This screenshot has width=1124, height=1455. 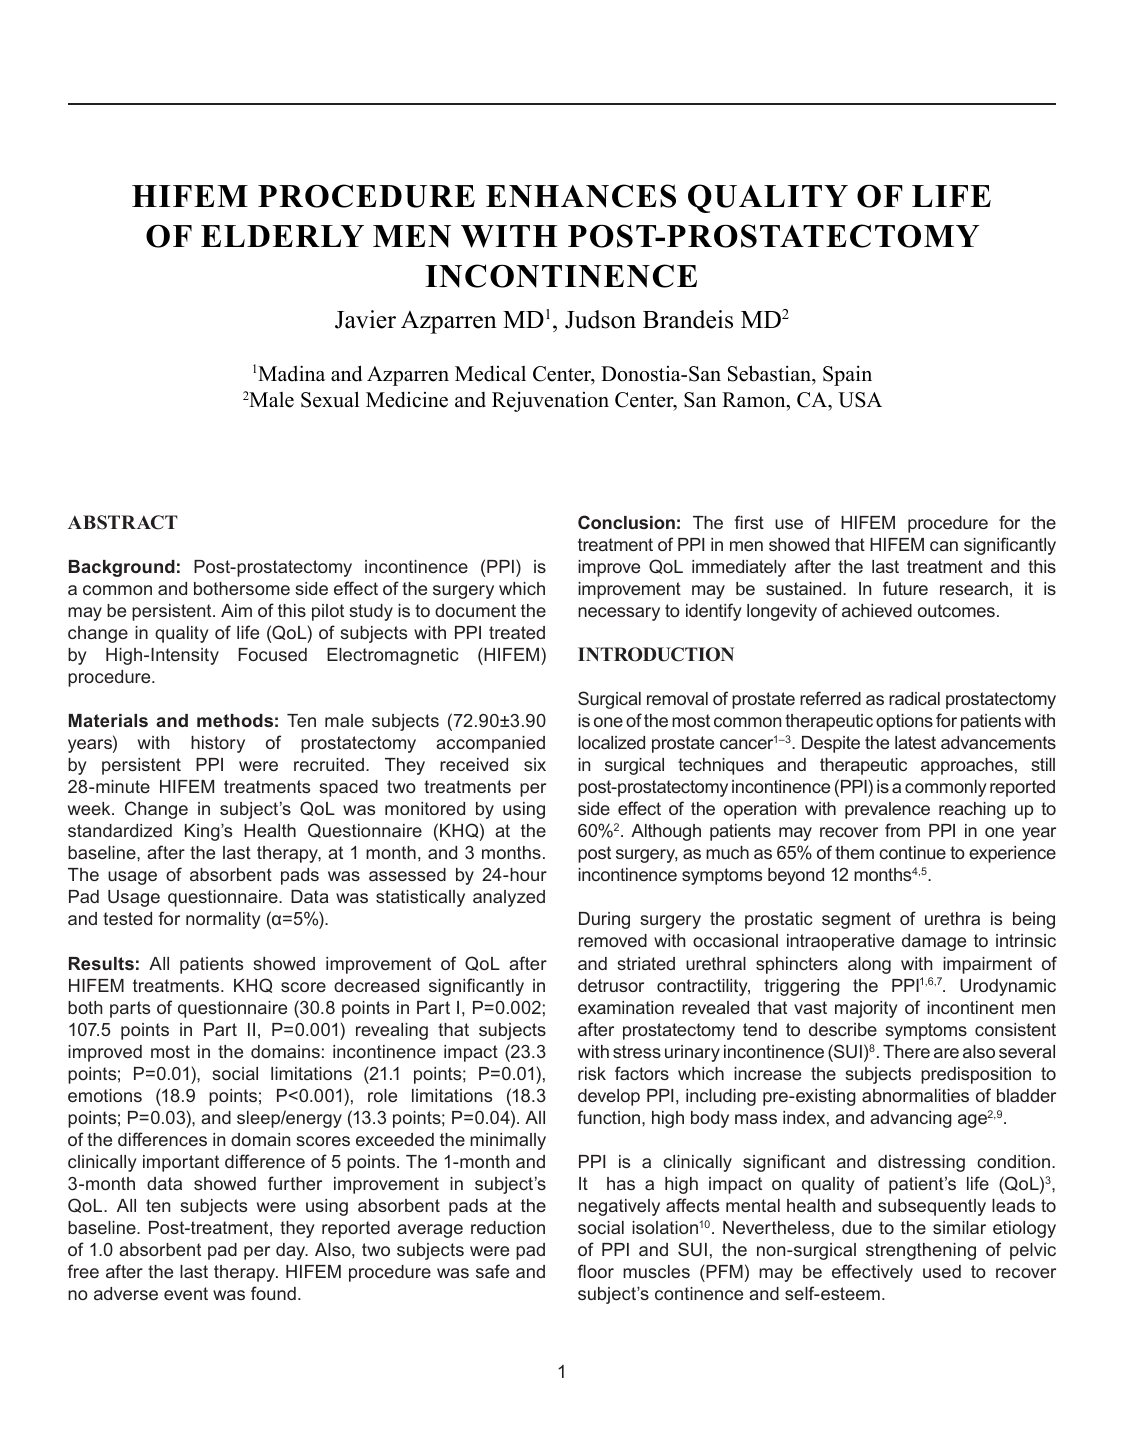 What do you see at coordinates (581, 196) in the screenshot?
I see `ENHANCES` at bounding box center [581, 196].
